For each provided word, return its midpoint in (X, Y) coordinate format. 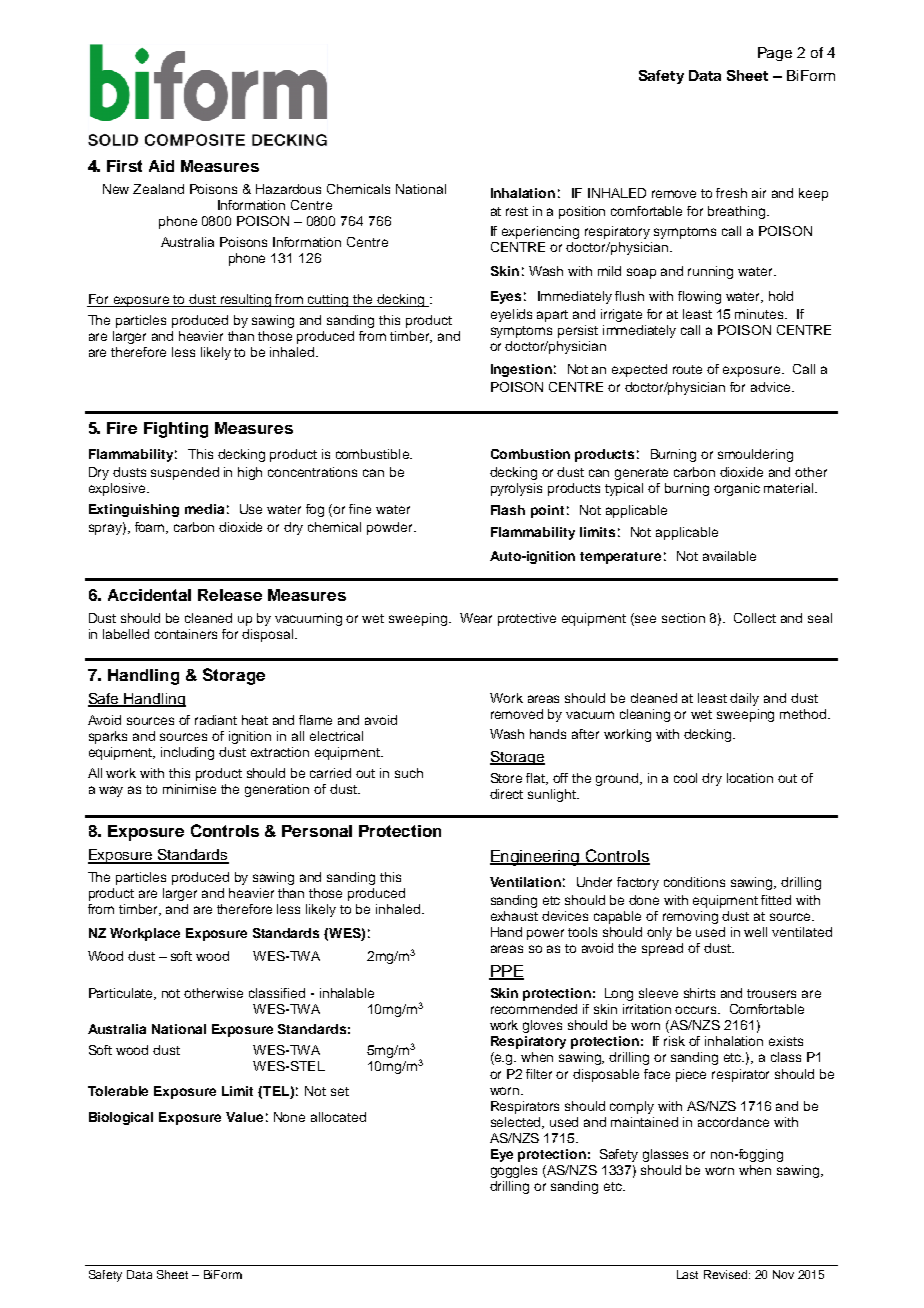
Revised (725, 1274)
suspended (185, 473)
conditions (694, 882)
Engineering (536, 858)
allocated (338, 1117)
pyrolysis (516, 489)
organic (737, 489)
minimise (189, 789)
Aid (161, 166)
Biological (121, 1118)
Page (775, 54)
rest (517, 211)
